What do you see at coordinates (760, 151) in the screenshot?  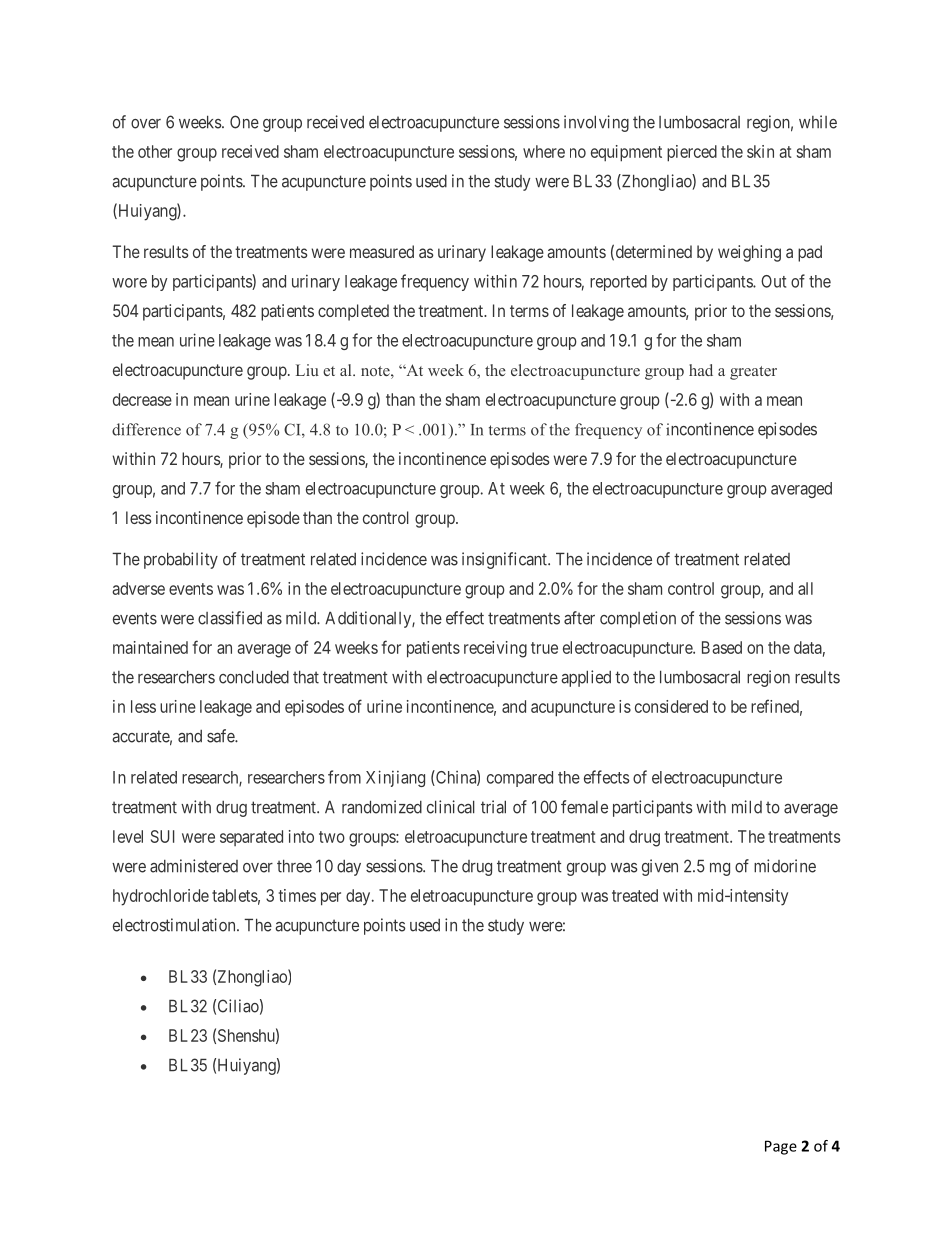 I see `skin` at bounding box center [760, 151].
